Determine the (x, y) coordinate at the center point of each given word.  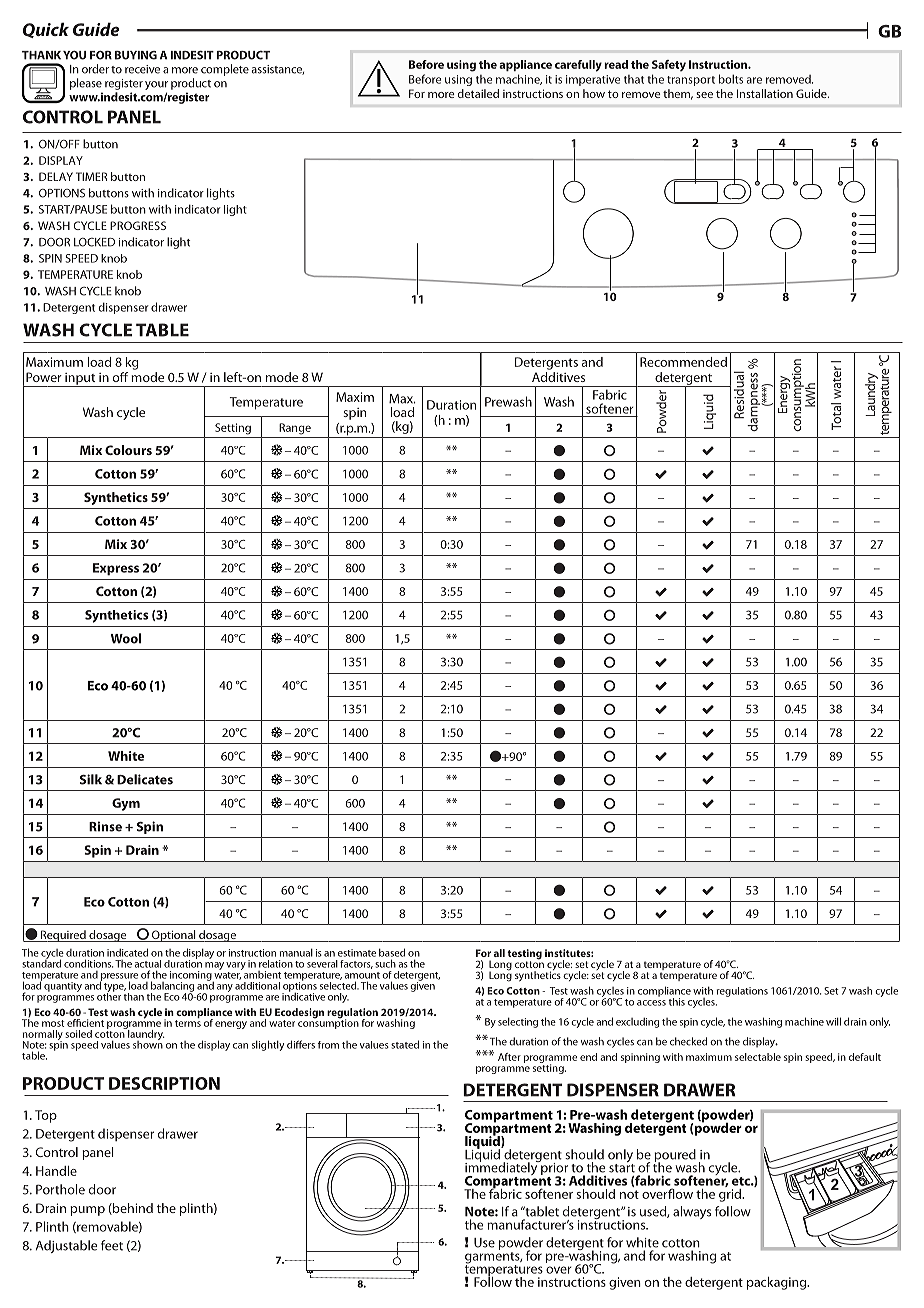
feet (112, 1245)
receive (142, 69)
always (692, 1212)
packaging (777, 1283)
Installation (765, 93)
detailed (478, 93)
